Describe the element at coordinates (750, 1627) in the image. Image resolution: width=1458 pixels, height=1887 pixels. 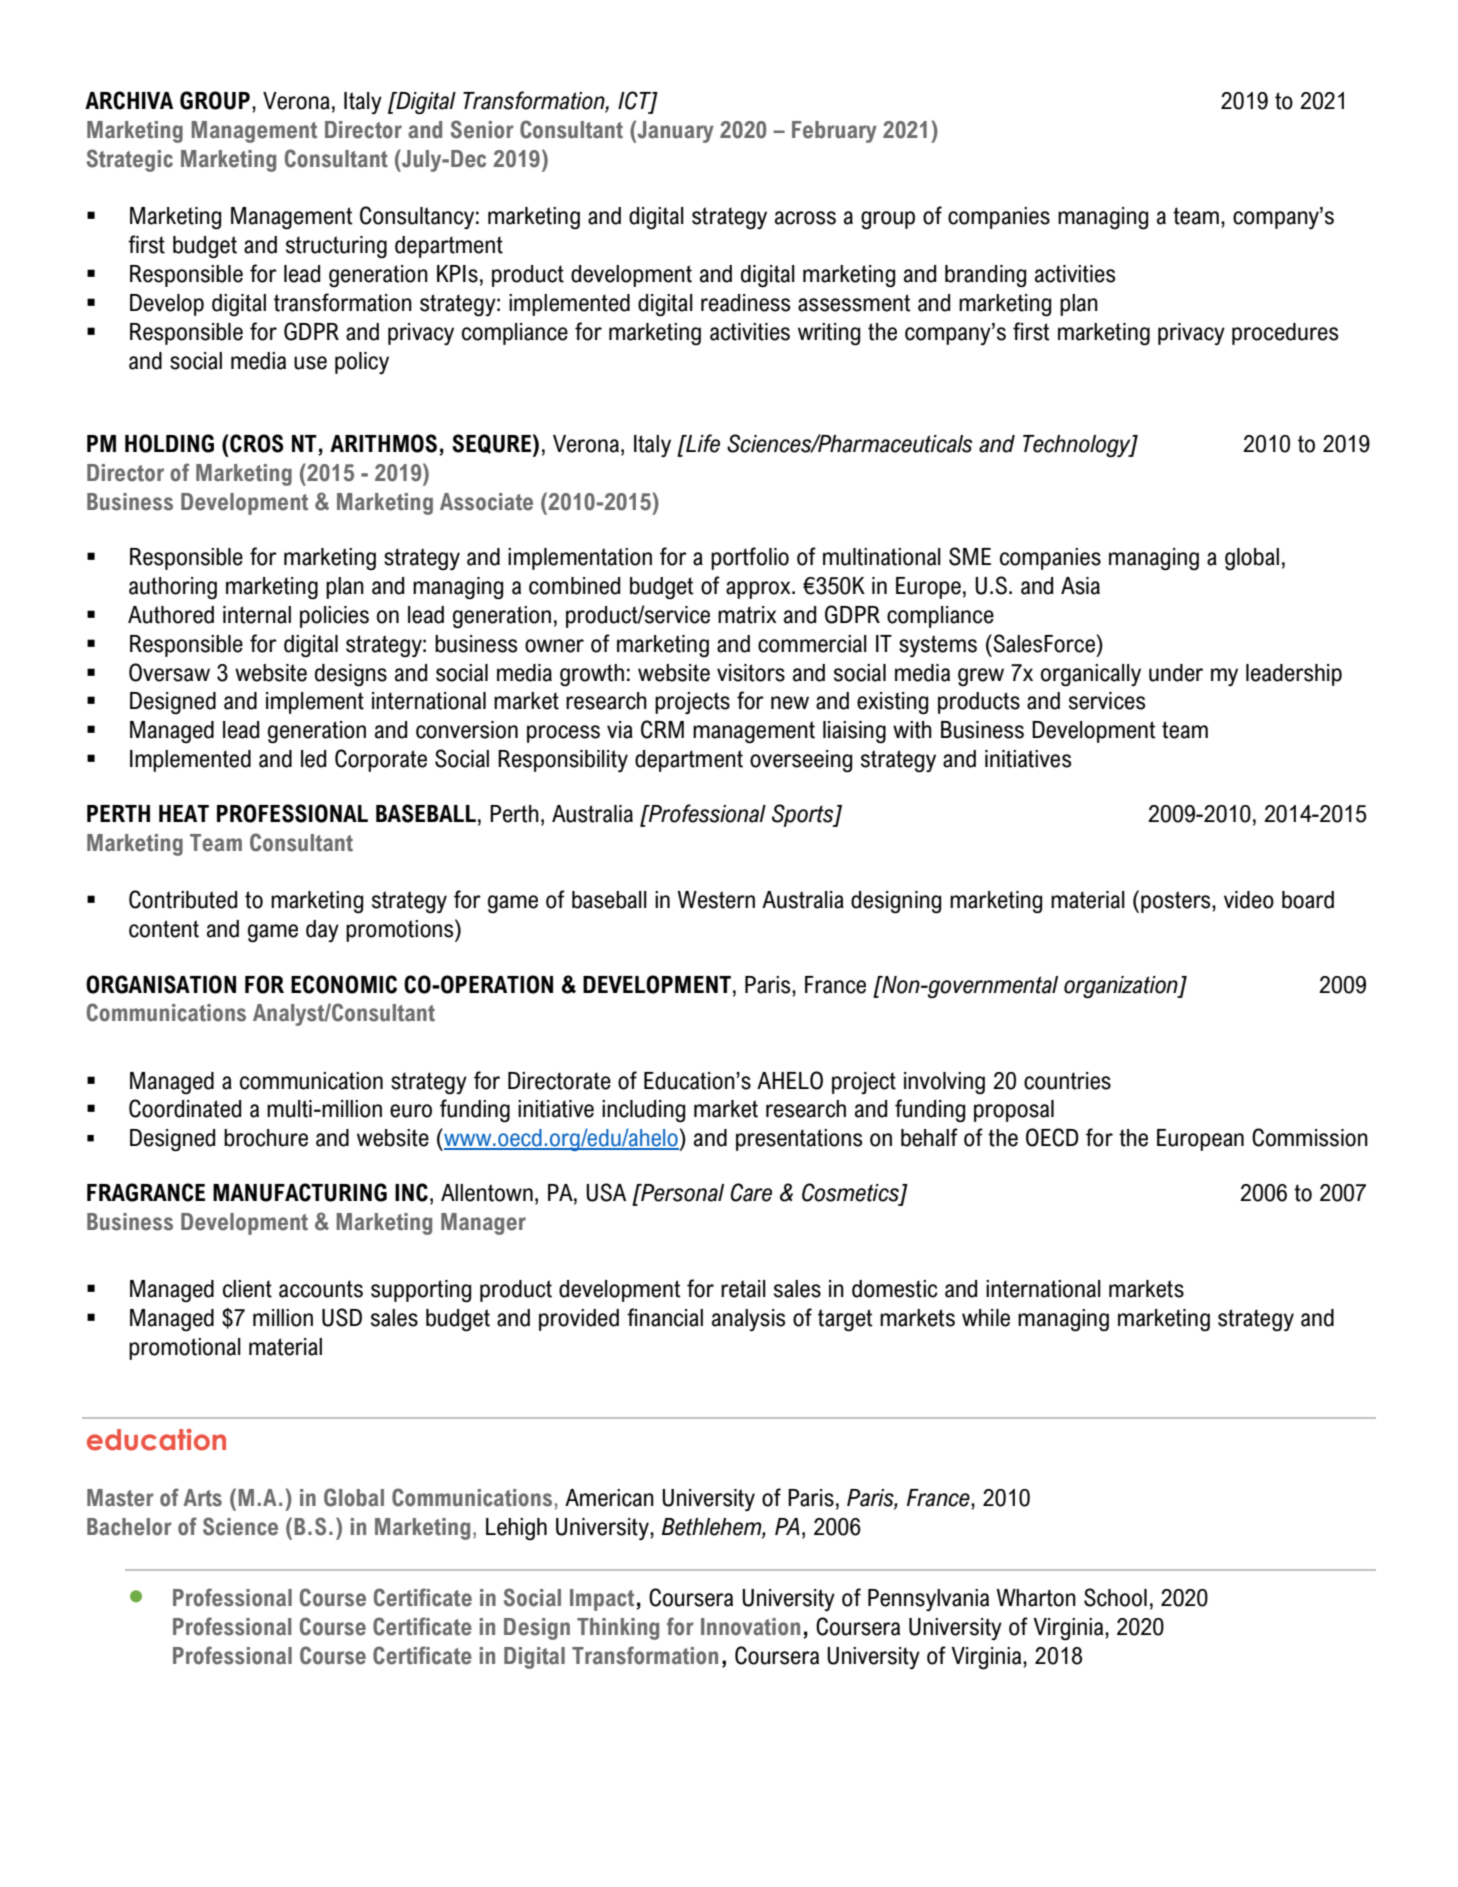
I see `Innovation` at that location.
